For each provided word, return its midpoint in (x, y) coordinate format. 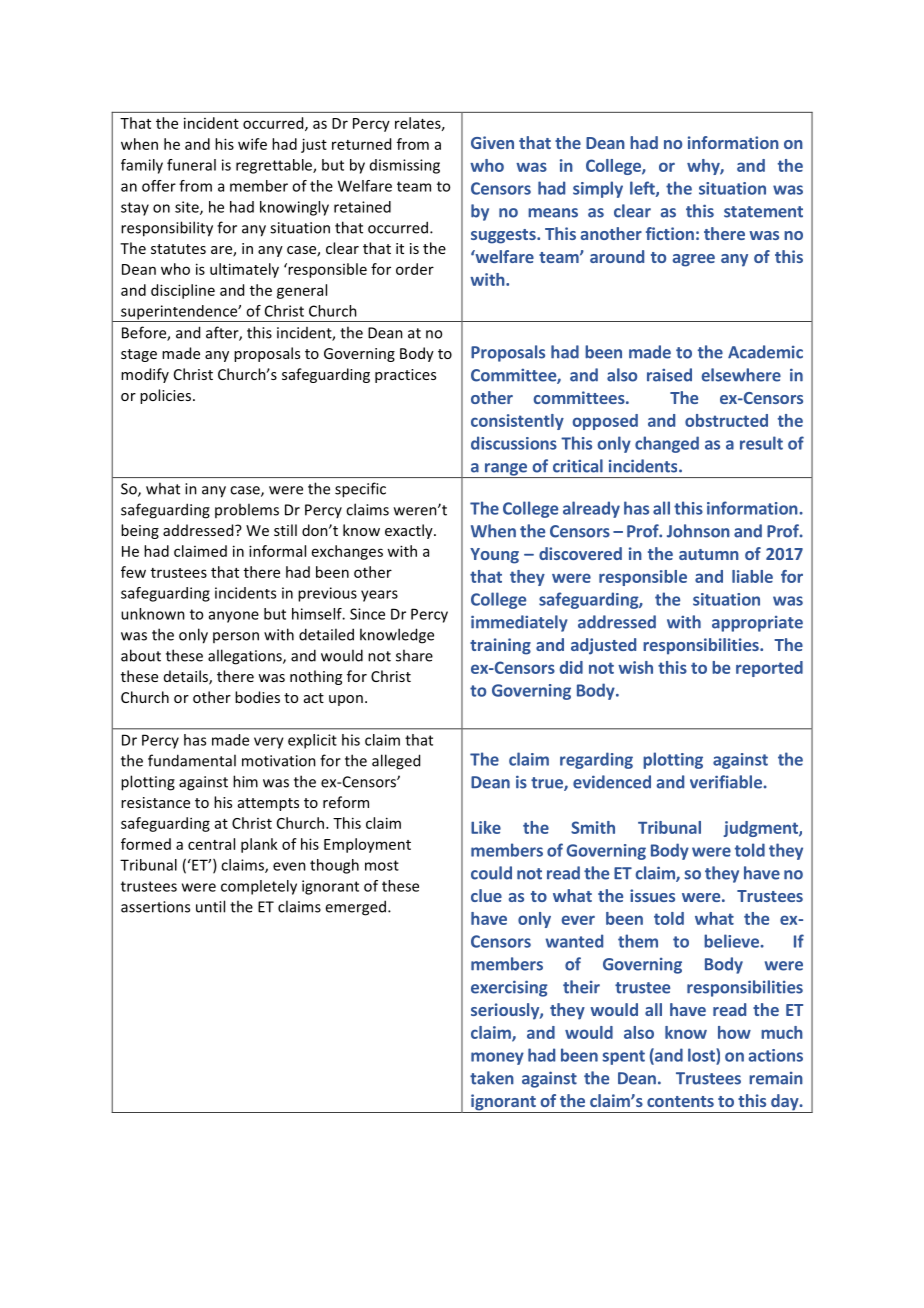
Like (486, 827)
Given (492, 142)
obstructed (726, 420)
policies (165, 396)
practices (405, 376)
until (210, 906)
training (500, 646)
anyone (234, 617)
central (211, 844)
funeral (191, 165)
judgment (762, 829)
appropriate (757, 624)
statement (763, 212)
